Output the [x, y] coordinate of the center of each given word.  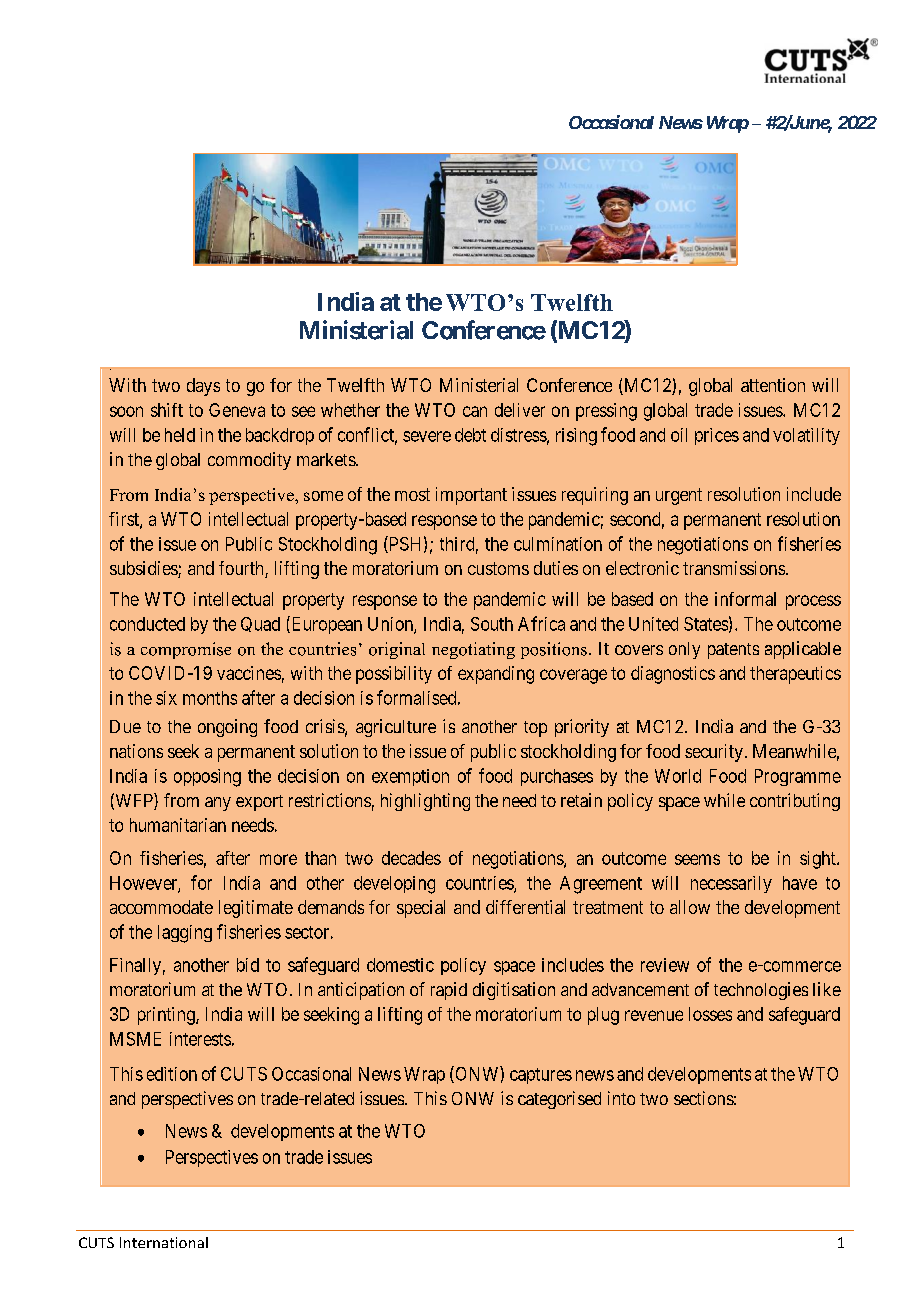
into [621, 1098]
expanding [496, 675]
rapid [449, 991]
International [164, 1242]
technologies [761, 991]
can [475, 411]
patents [733, 651]
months [210, 698]
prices [717, 436]
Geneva [237, 410]
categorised [559, 1100]
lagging [185, 934]
